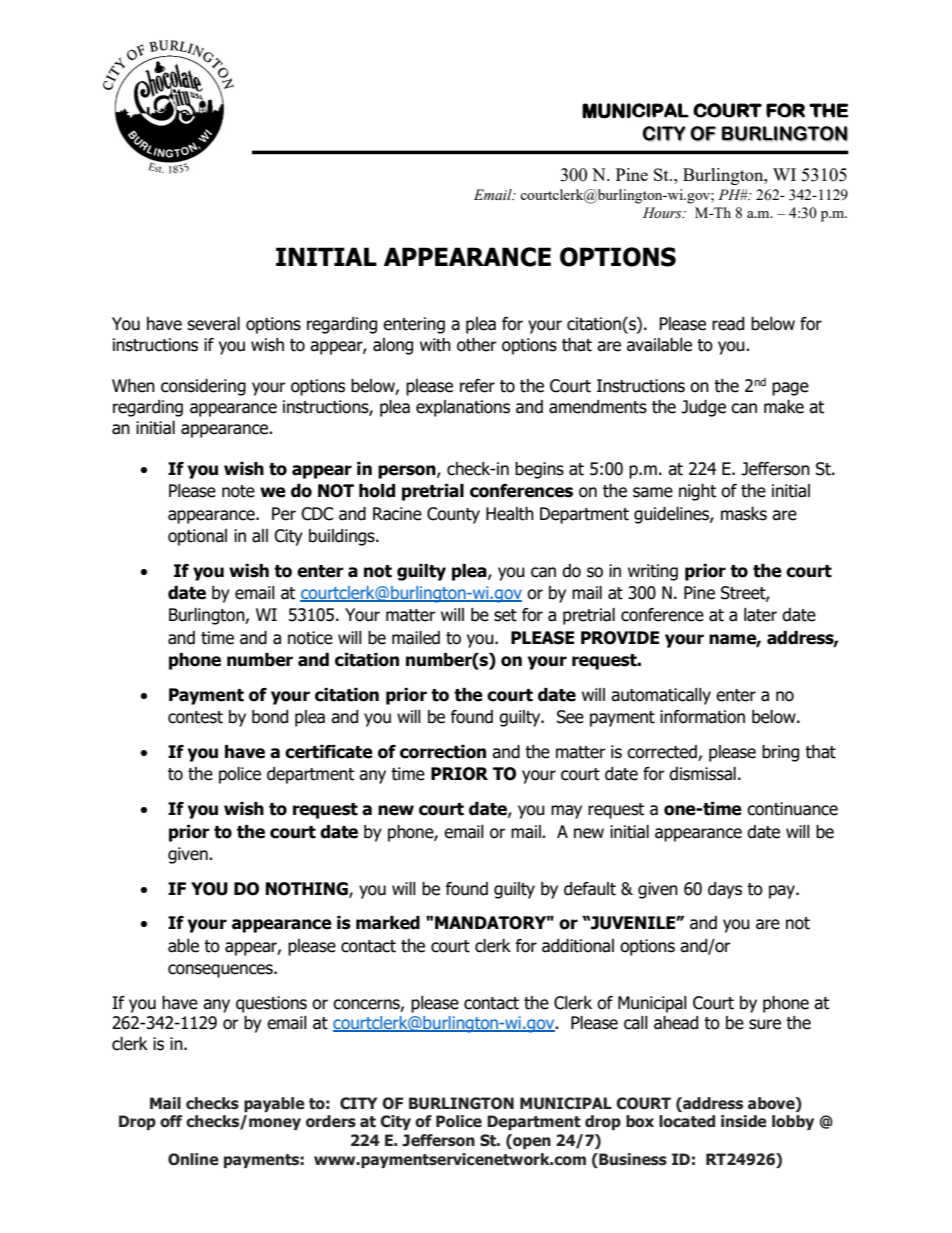 This screenshot has height=1233, width=952. What do you see at coordinates (443, 752) in the screenshot?
I see `correction` at bounding box center [443, 752].
